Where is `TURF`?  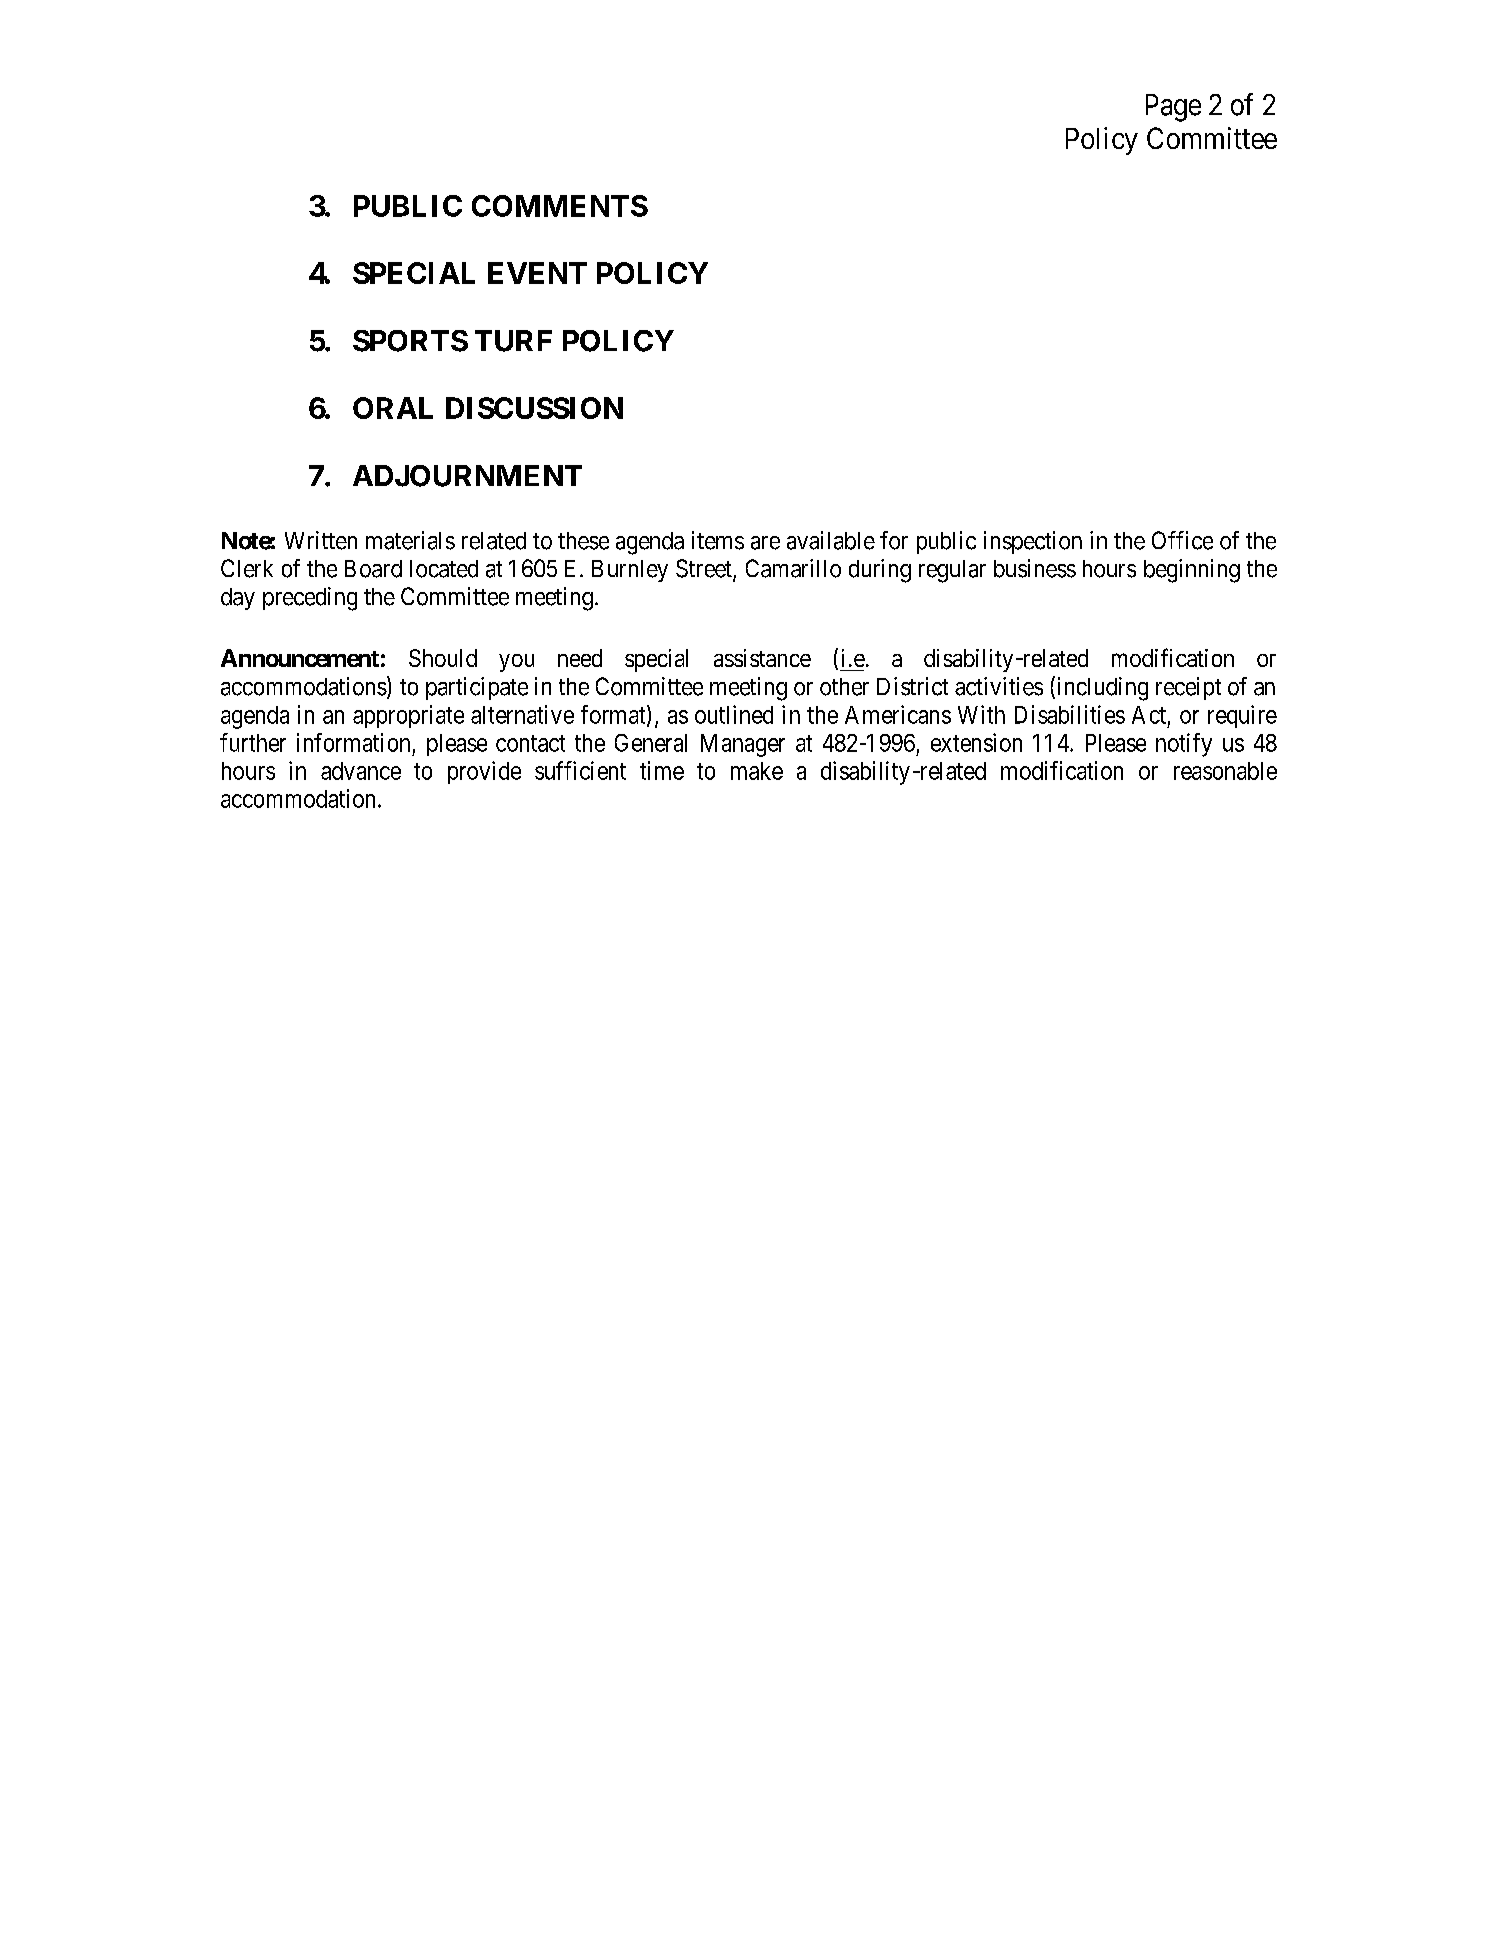 TURF is located at coordinates (513, 341).
